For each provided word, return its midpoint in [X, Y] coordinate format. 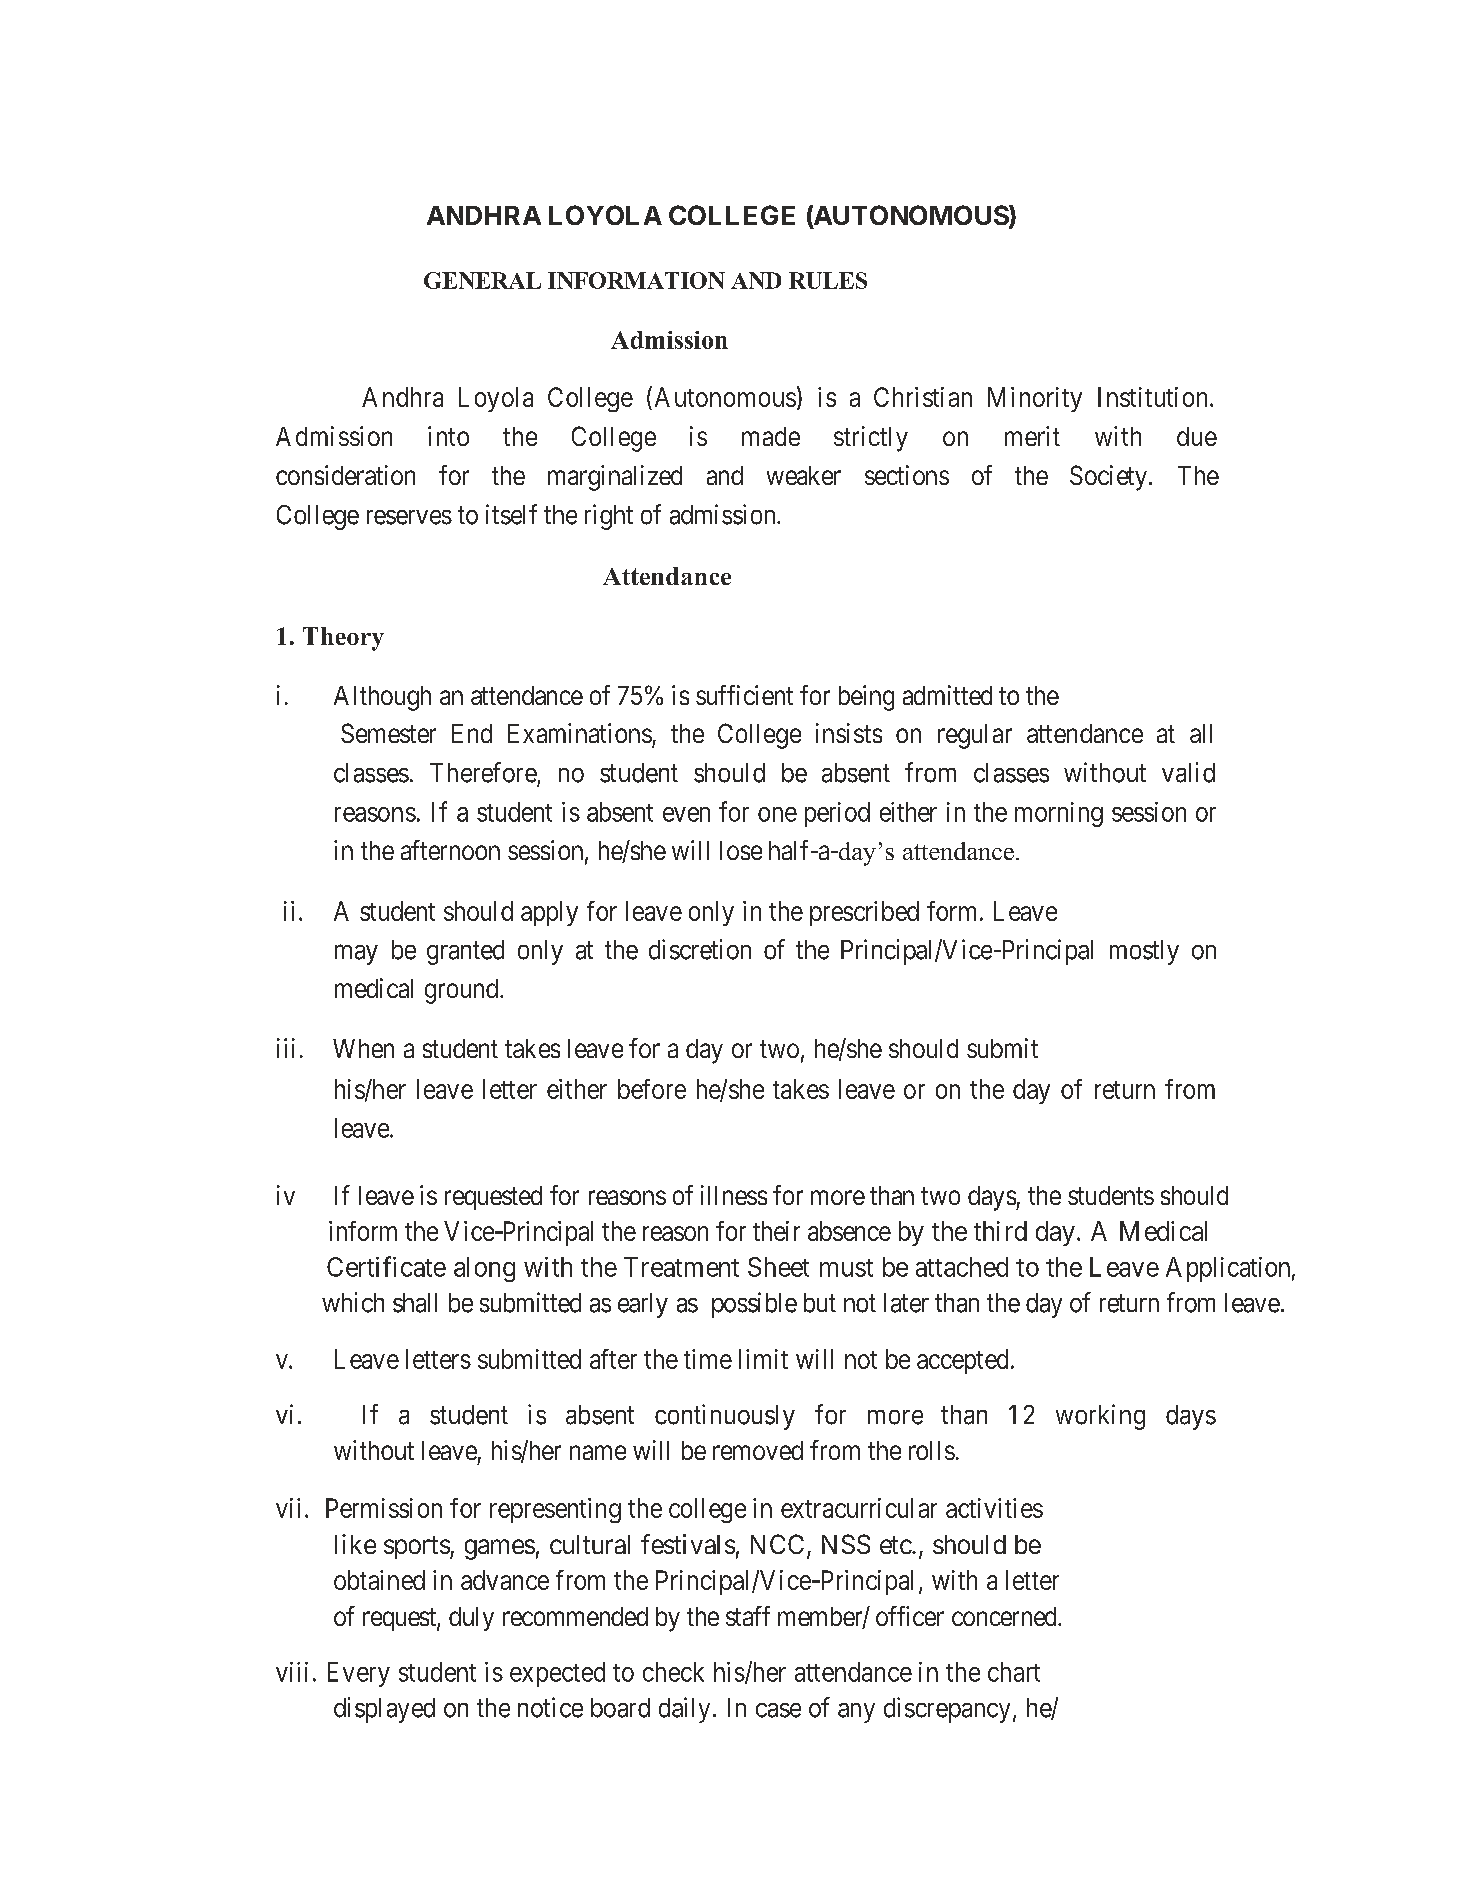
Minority [1035, 399]
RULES [828, 280]
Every [359, 1674]
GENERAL [482, 280]
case [778, 1710]
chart [1014, 1672]
